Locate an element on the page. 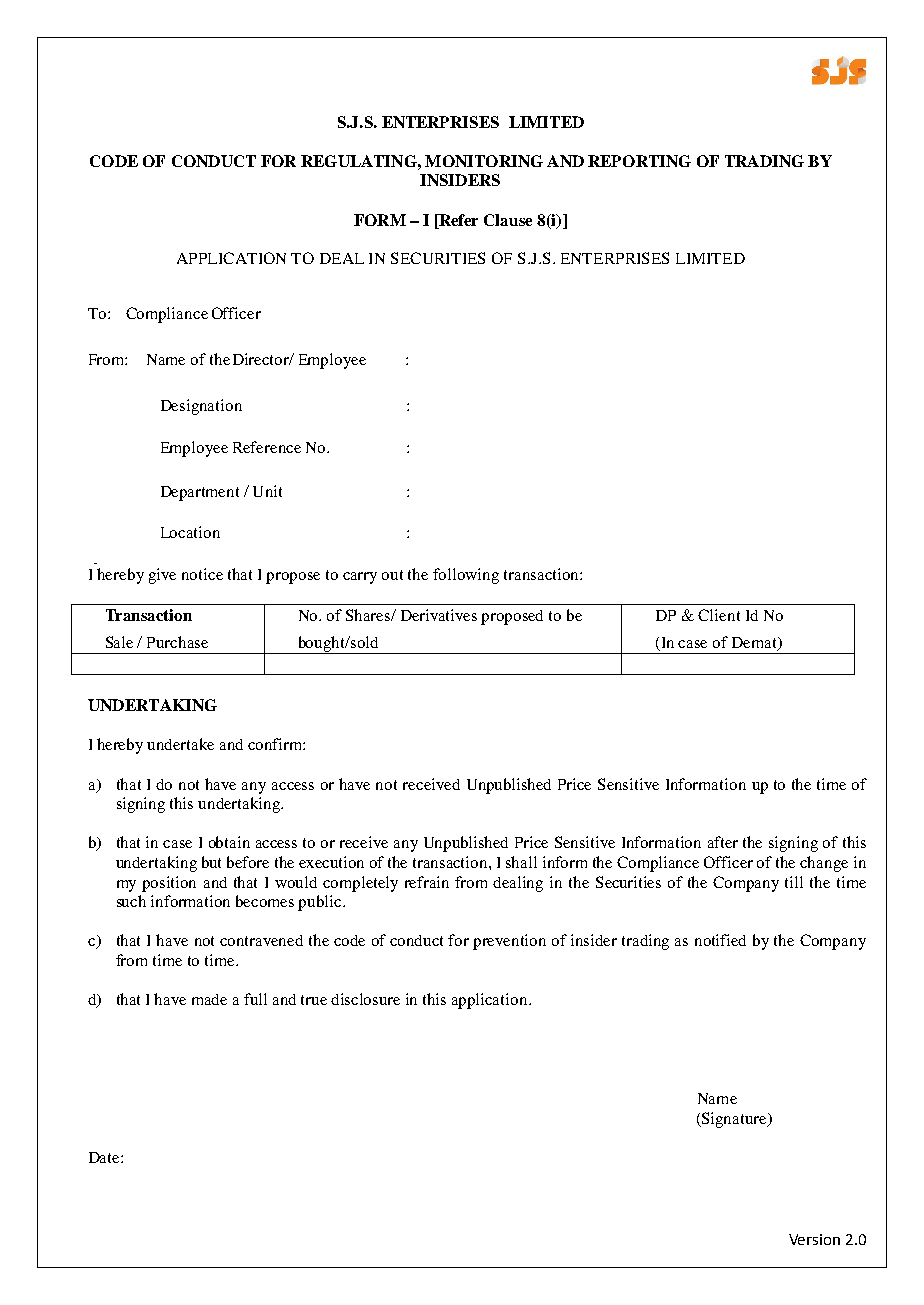 The width and height of the document is (924, 1305). Client is located at coordinates (719, 615).
